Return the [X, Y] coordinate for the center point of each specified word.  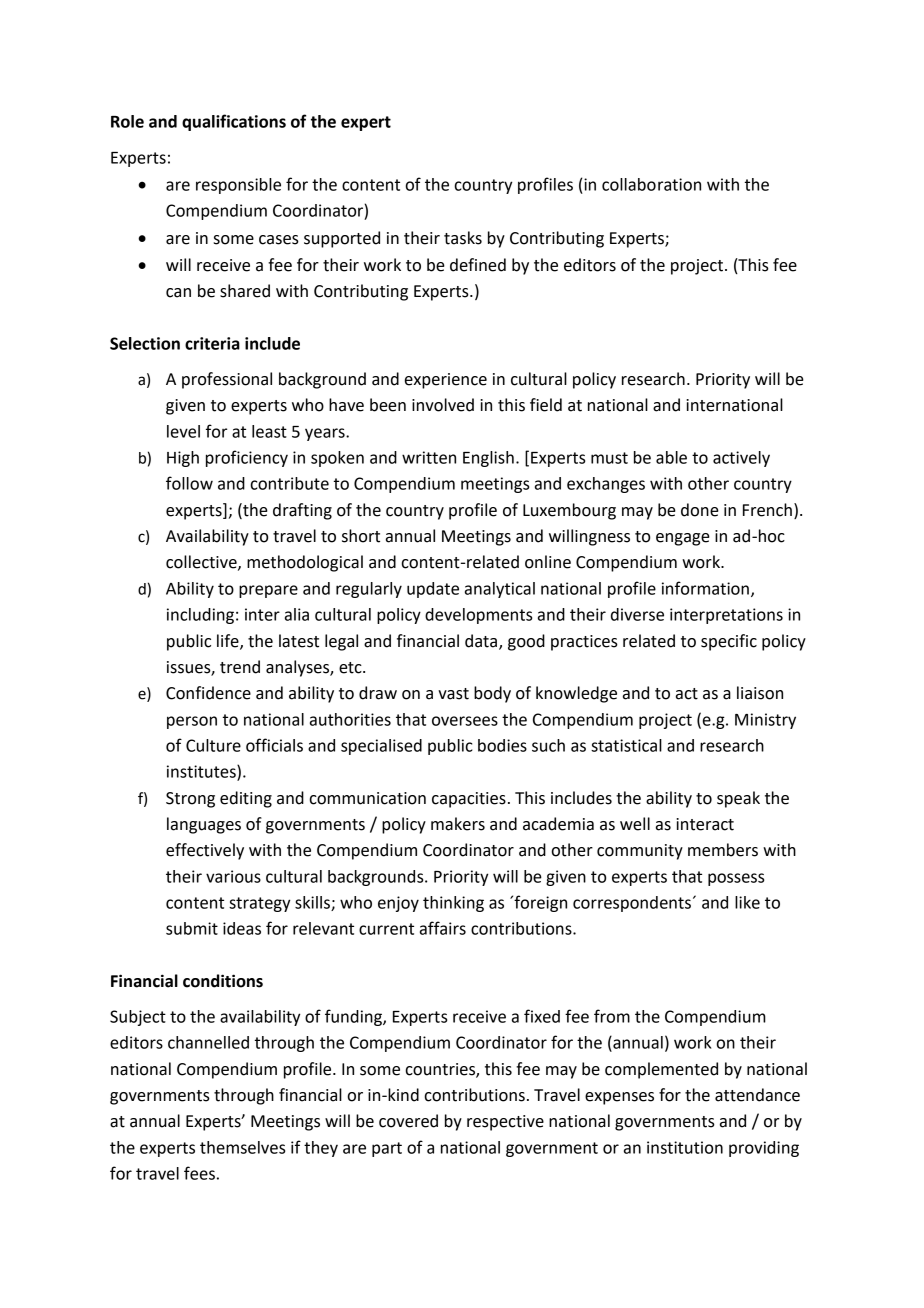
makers [458, 824]
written [429, 457]
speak [738, 799]
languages [204, 825]
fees [199, 1173]
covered [408, 1121]
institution [685, 1147]
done [700, 510]
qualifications [234, 122]
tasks [463, 238]
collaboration [651, 184]
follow [189, 483]
